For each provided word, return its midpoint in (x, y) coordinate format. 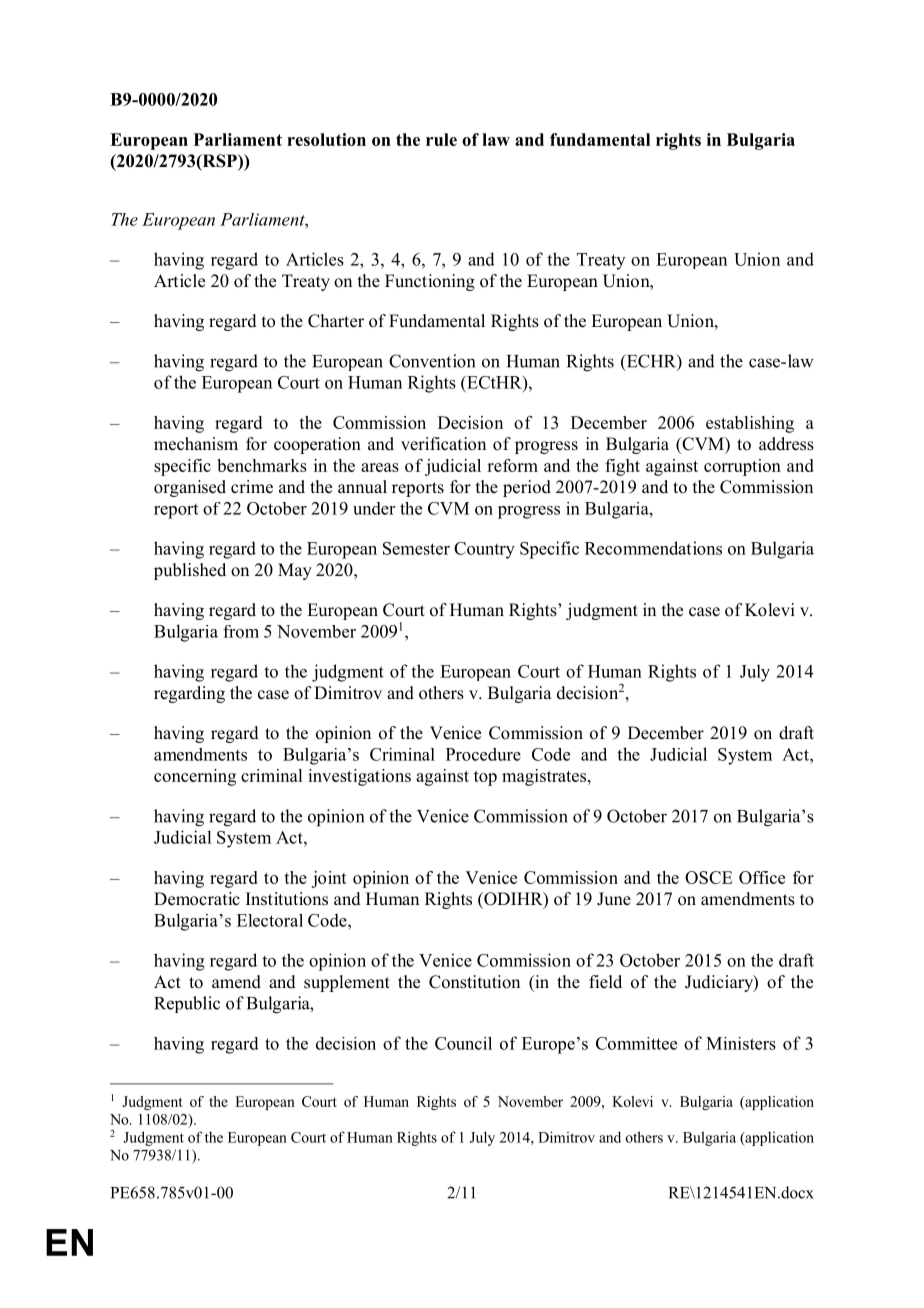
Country (484, 550)
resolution (326, 139)
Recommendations (653, 548)
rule (441, 139)
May (295, 571)
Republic (187, 1004)
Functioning (430, 282)
